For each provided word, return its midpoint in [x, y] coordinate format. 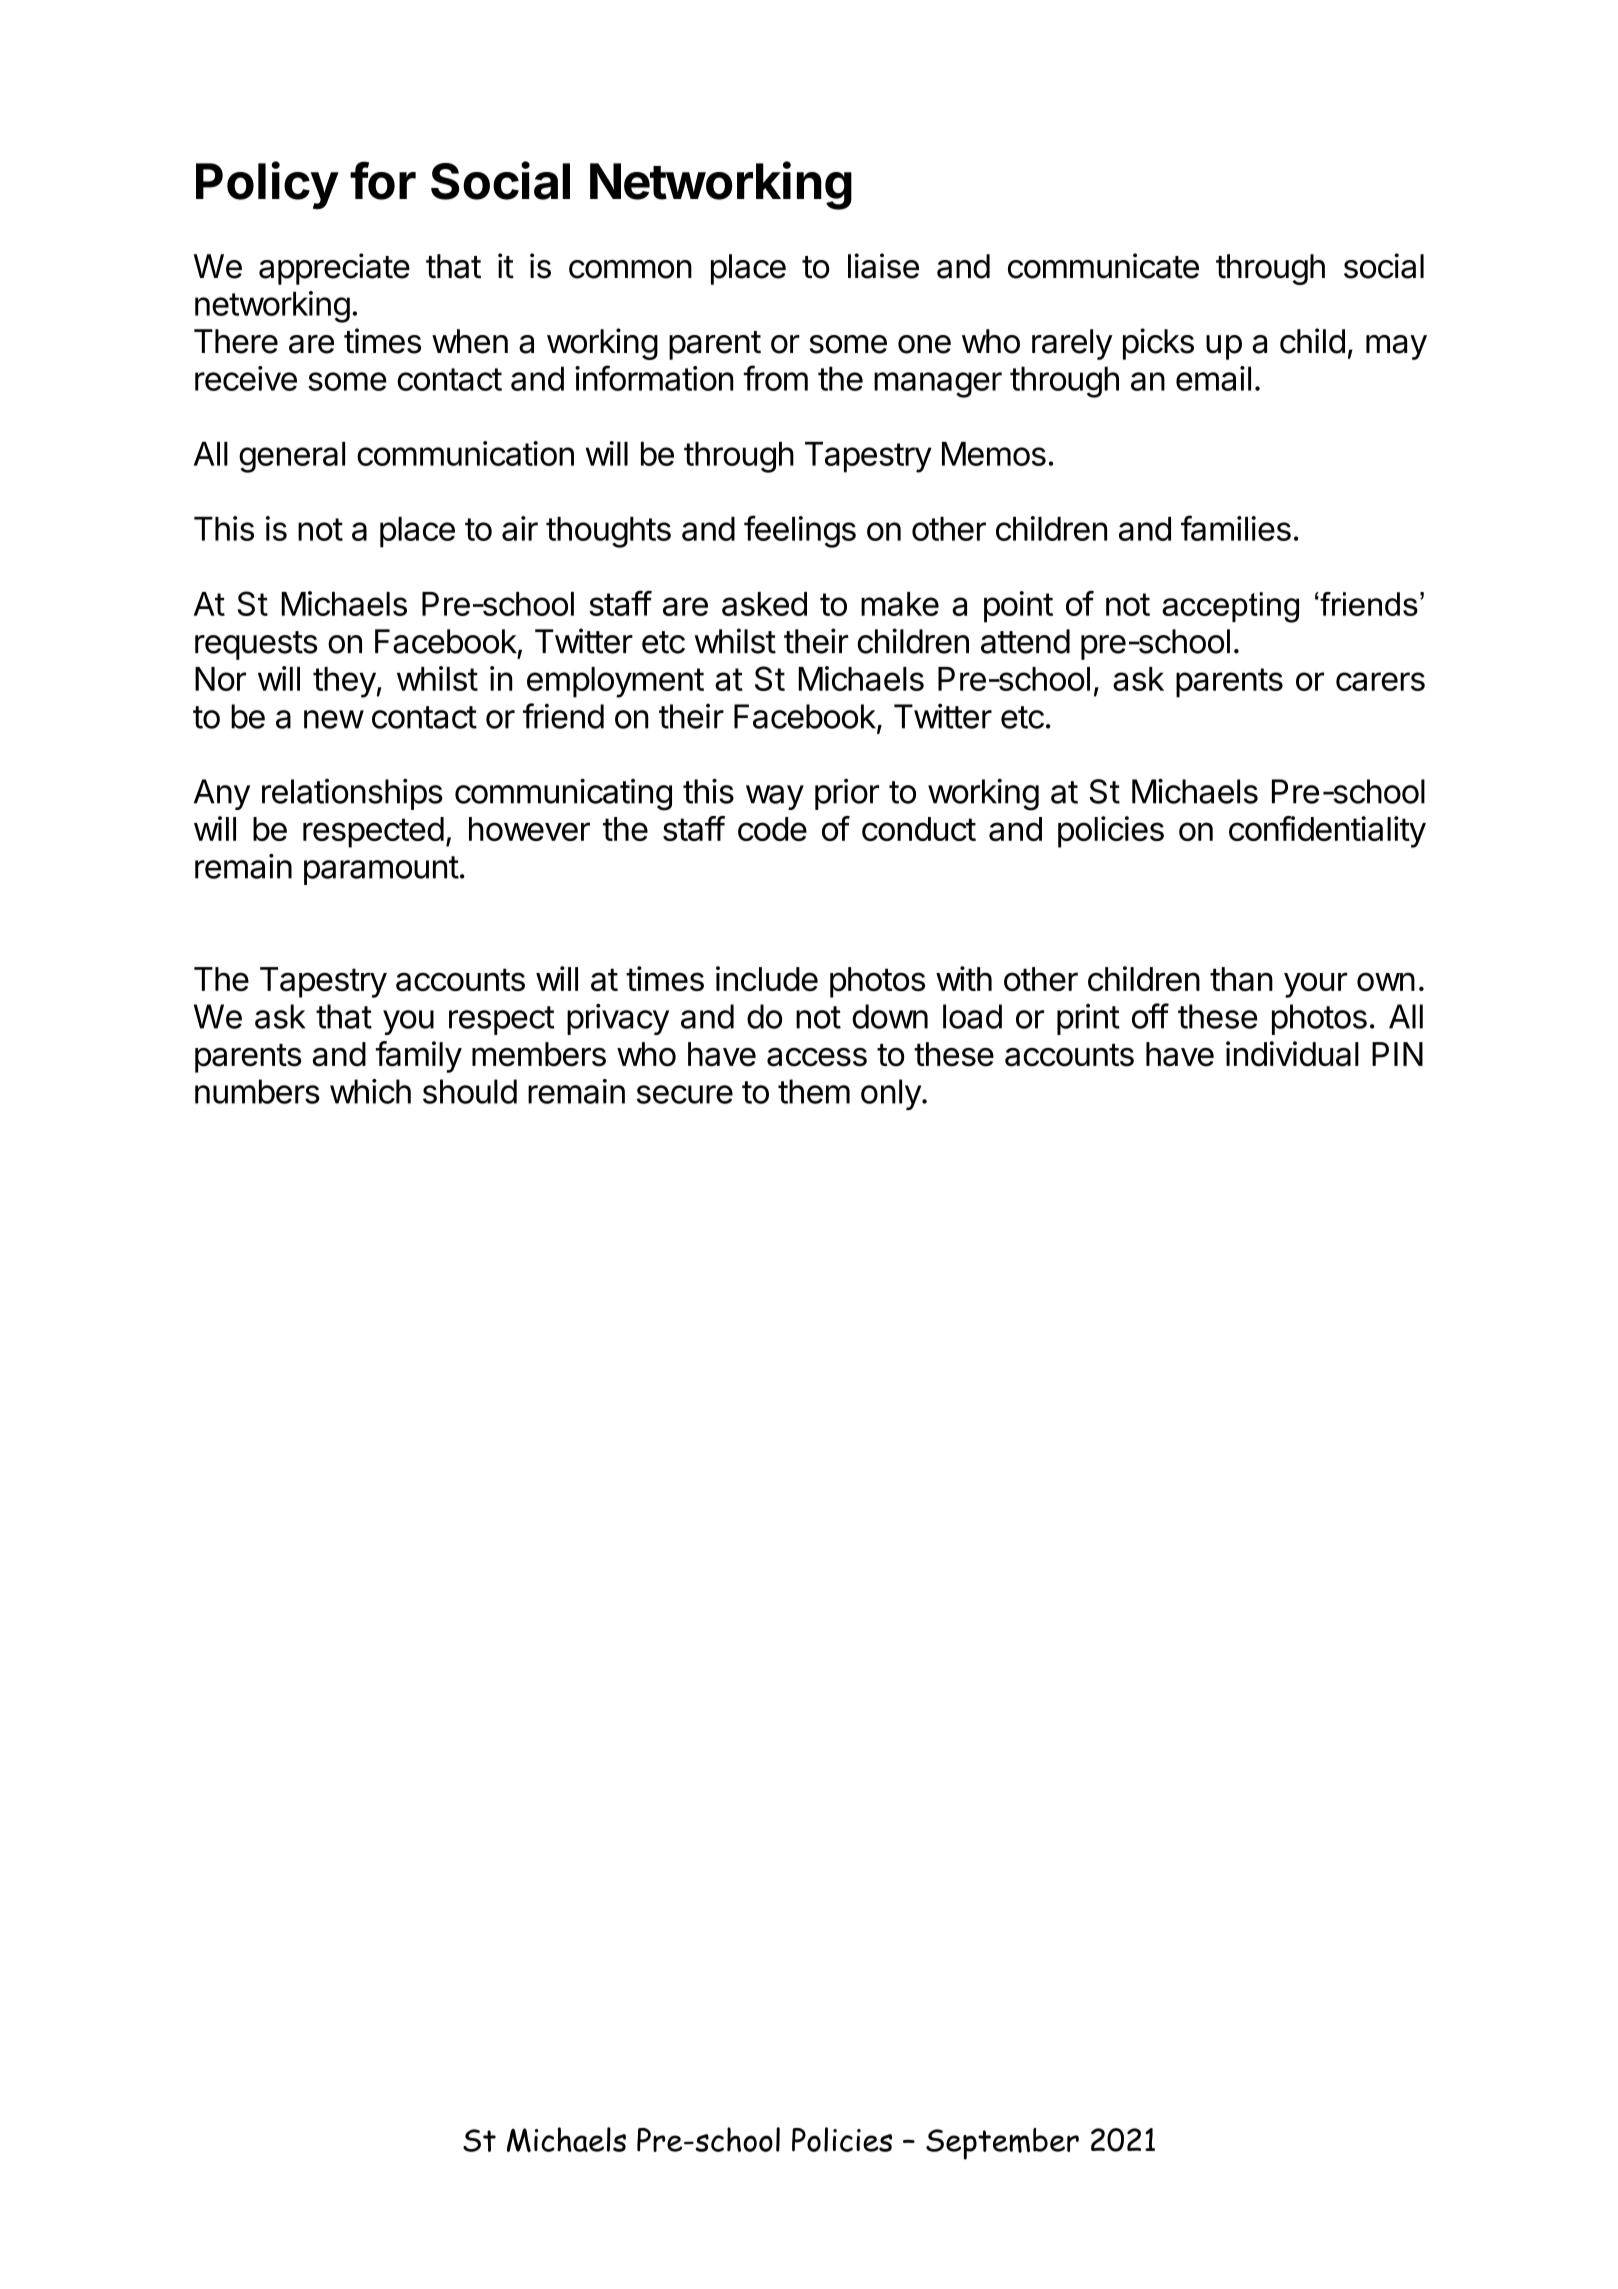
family [419, 1057]
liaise [883, 266]
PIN [1397, 1054]
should [470, 1091]
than [1241, 979]
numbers [257, 1091]
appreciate [334, 269]
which [370, 1091]
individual [1292, 1054]
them [814, 1091]
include [767, 978]
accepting [1230, 607]
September [1002, 2144]
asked [764, 604]
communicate [1103, 266]
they [344, 682]
